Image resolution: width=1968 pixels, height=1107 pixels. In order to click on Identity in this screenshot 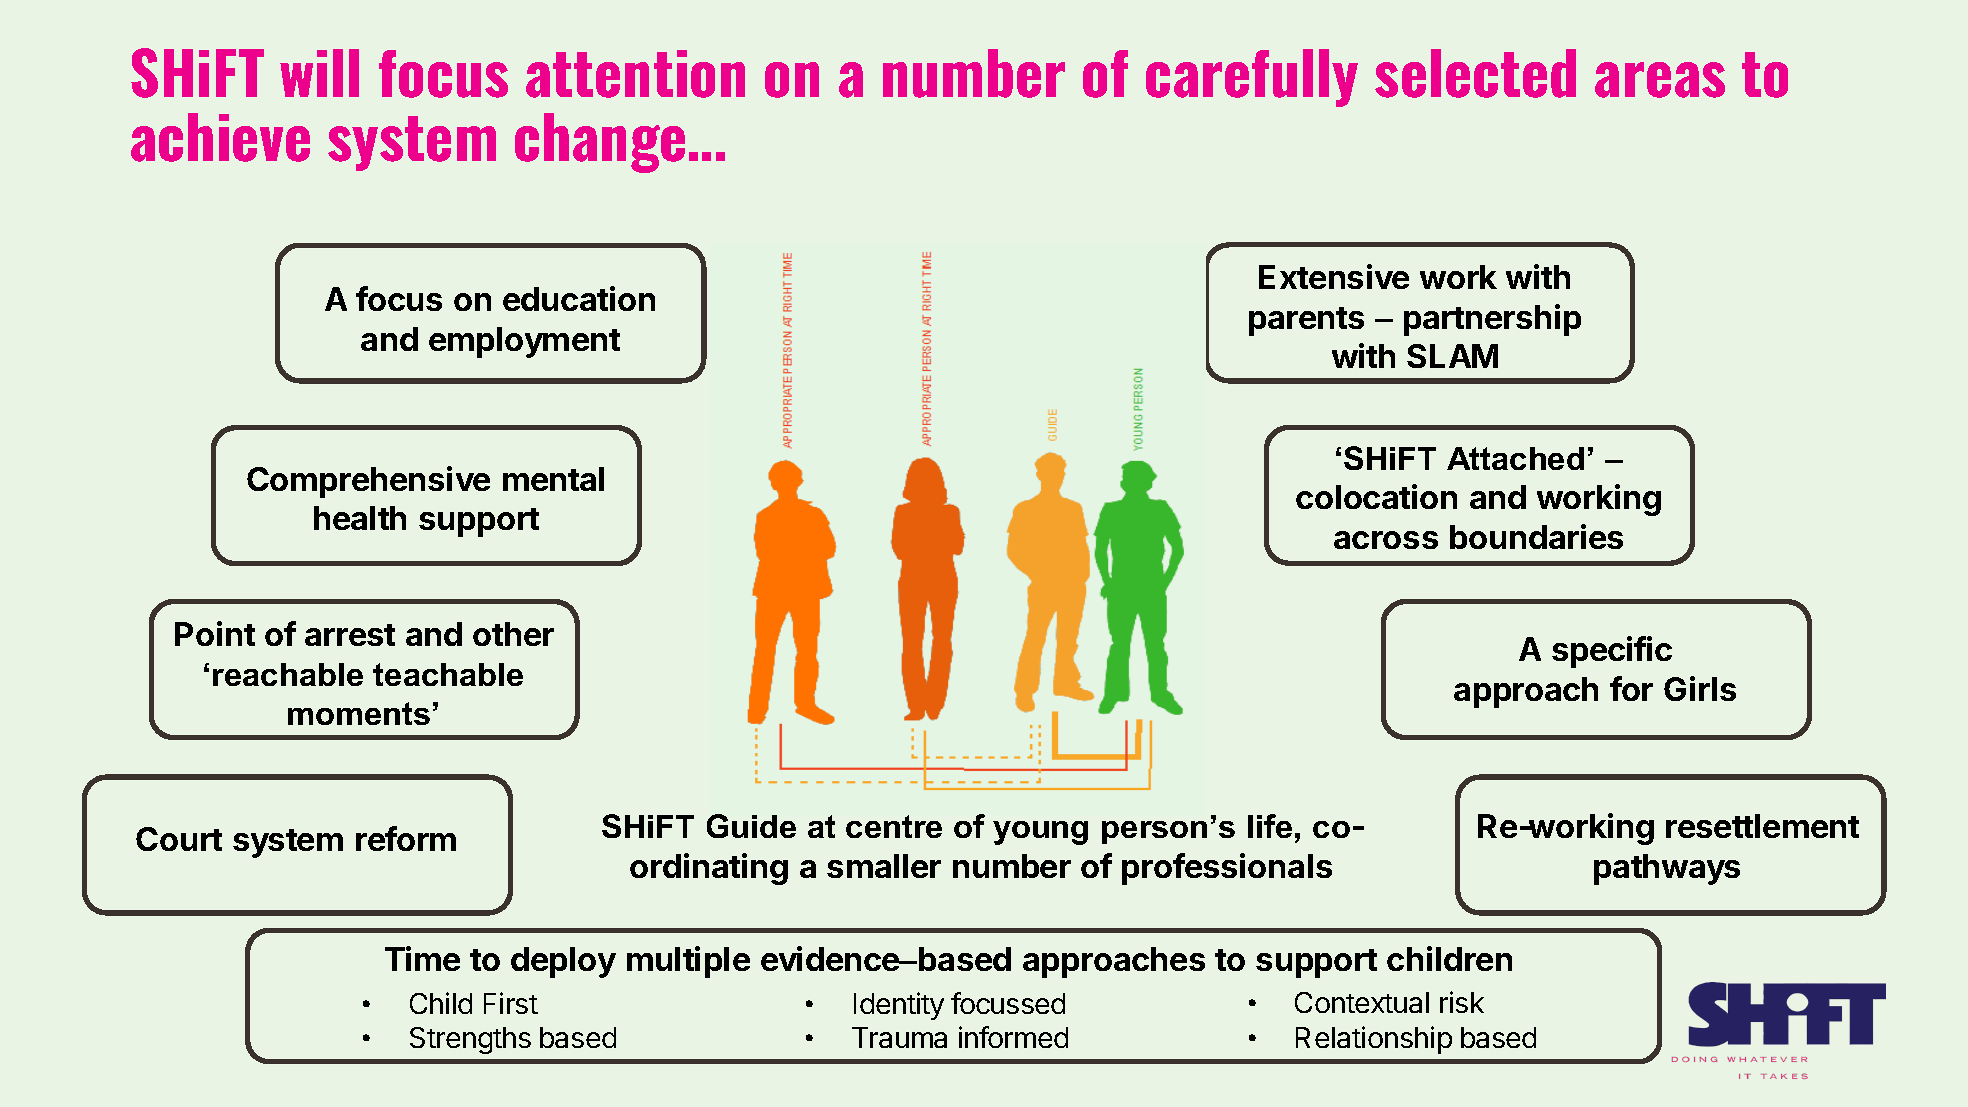, I will do `click(899, 1006)`.
